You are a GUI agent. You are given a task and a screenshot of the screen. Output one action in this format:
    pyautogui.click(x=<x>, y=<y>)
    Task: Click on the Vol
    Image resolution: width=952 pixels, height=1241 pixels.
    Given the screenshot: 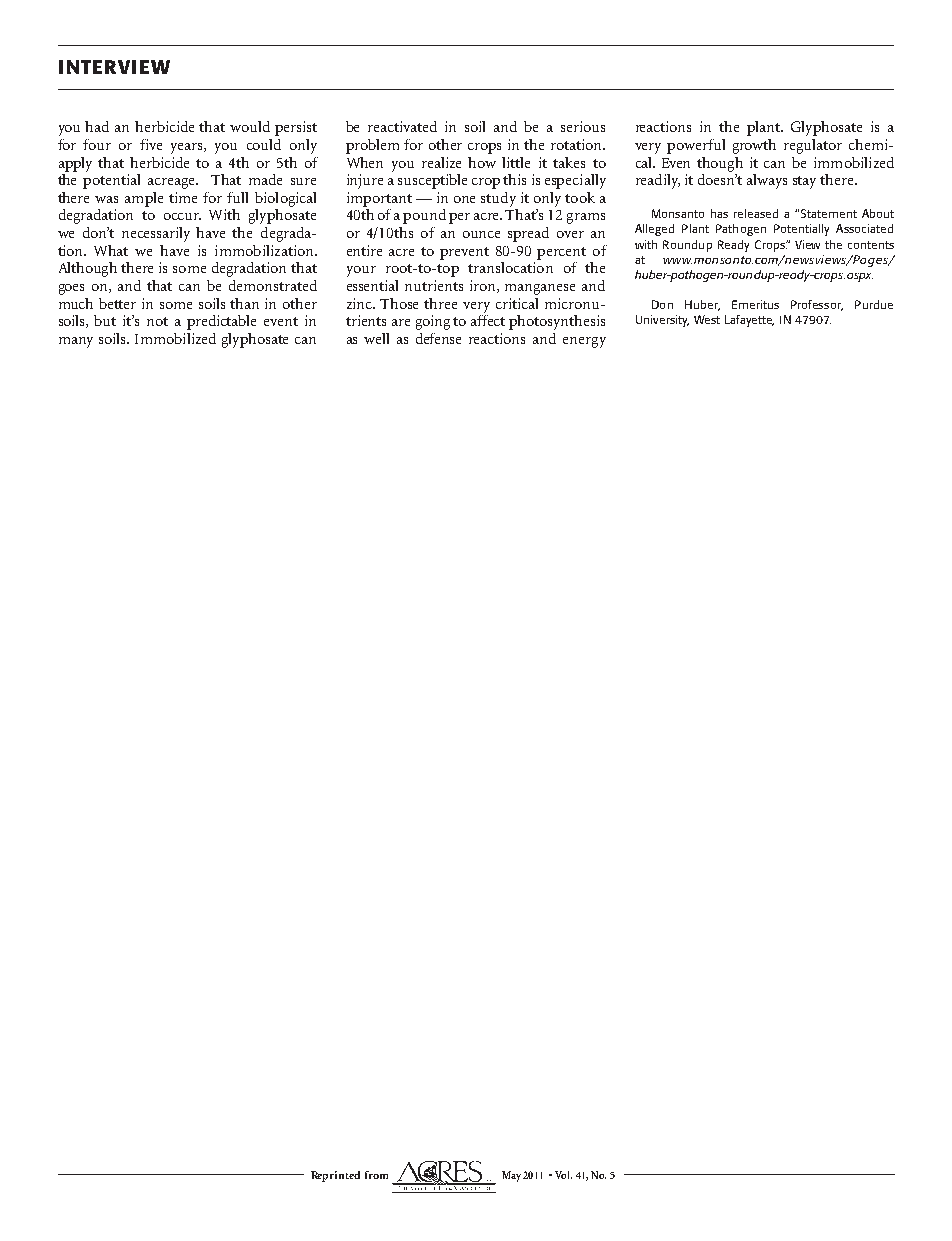 What is the action you would take?
    pyautogui.click(x=563, y=1175)
